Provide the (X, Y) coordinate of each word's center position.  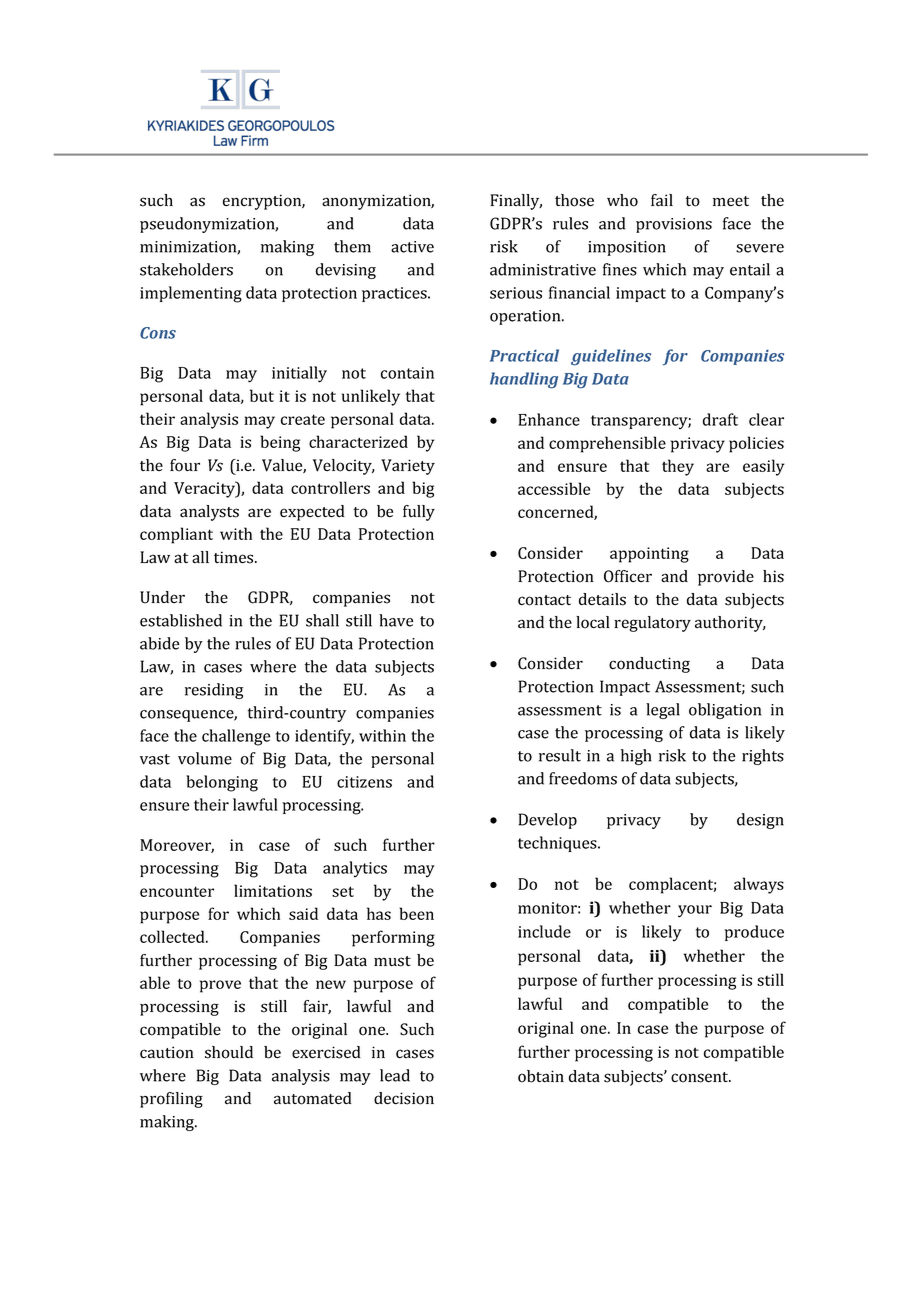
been (416, 913)
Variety (408, 467)
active (412, 247)
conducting (649, 665)
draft (720, 419)
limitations (273, 890)
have (396, 620)
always (759, 885)
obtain (541, 1076)
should (229, 1052)
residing (214, 691)
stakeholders (186, 269)
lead (395, 1075)
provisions (674, 225)
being (280, 443)
